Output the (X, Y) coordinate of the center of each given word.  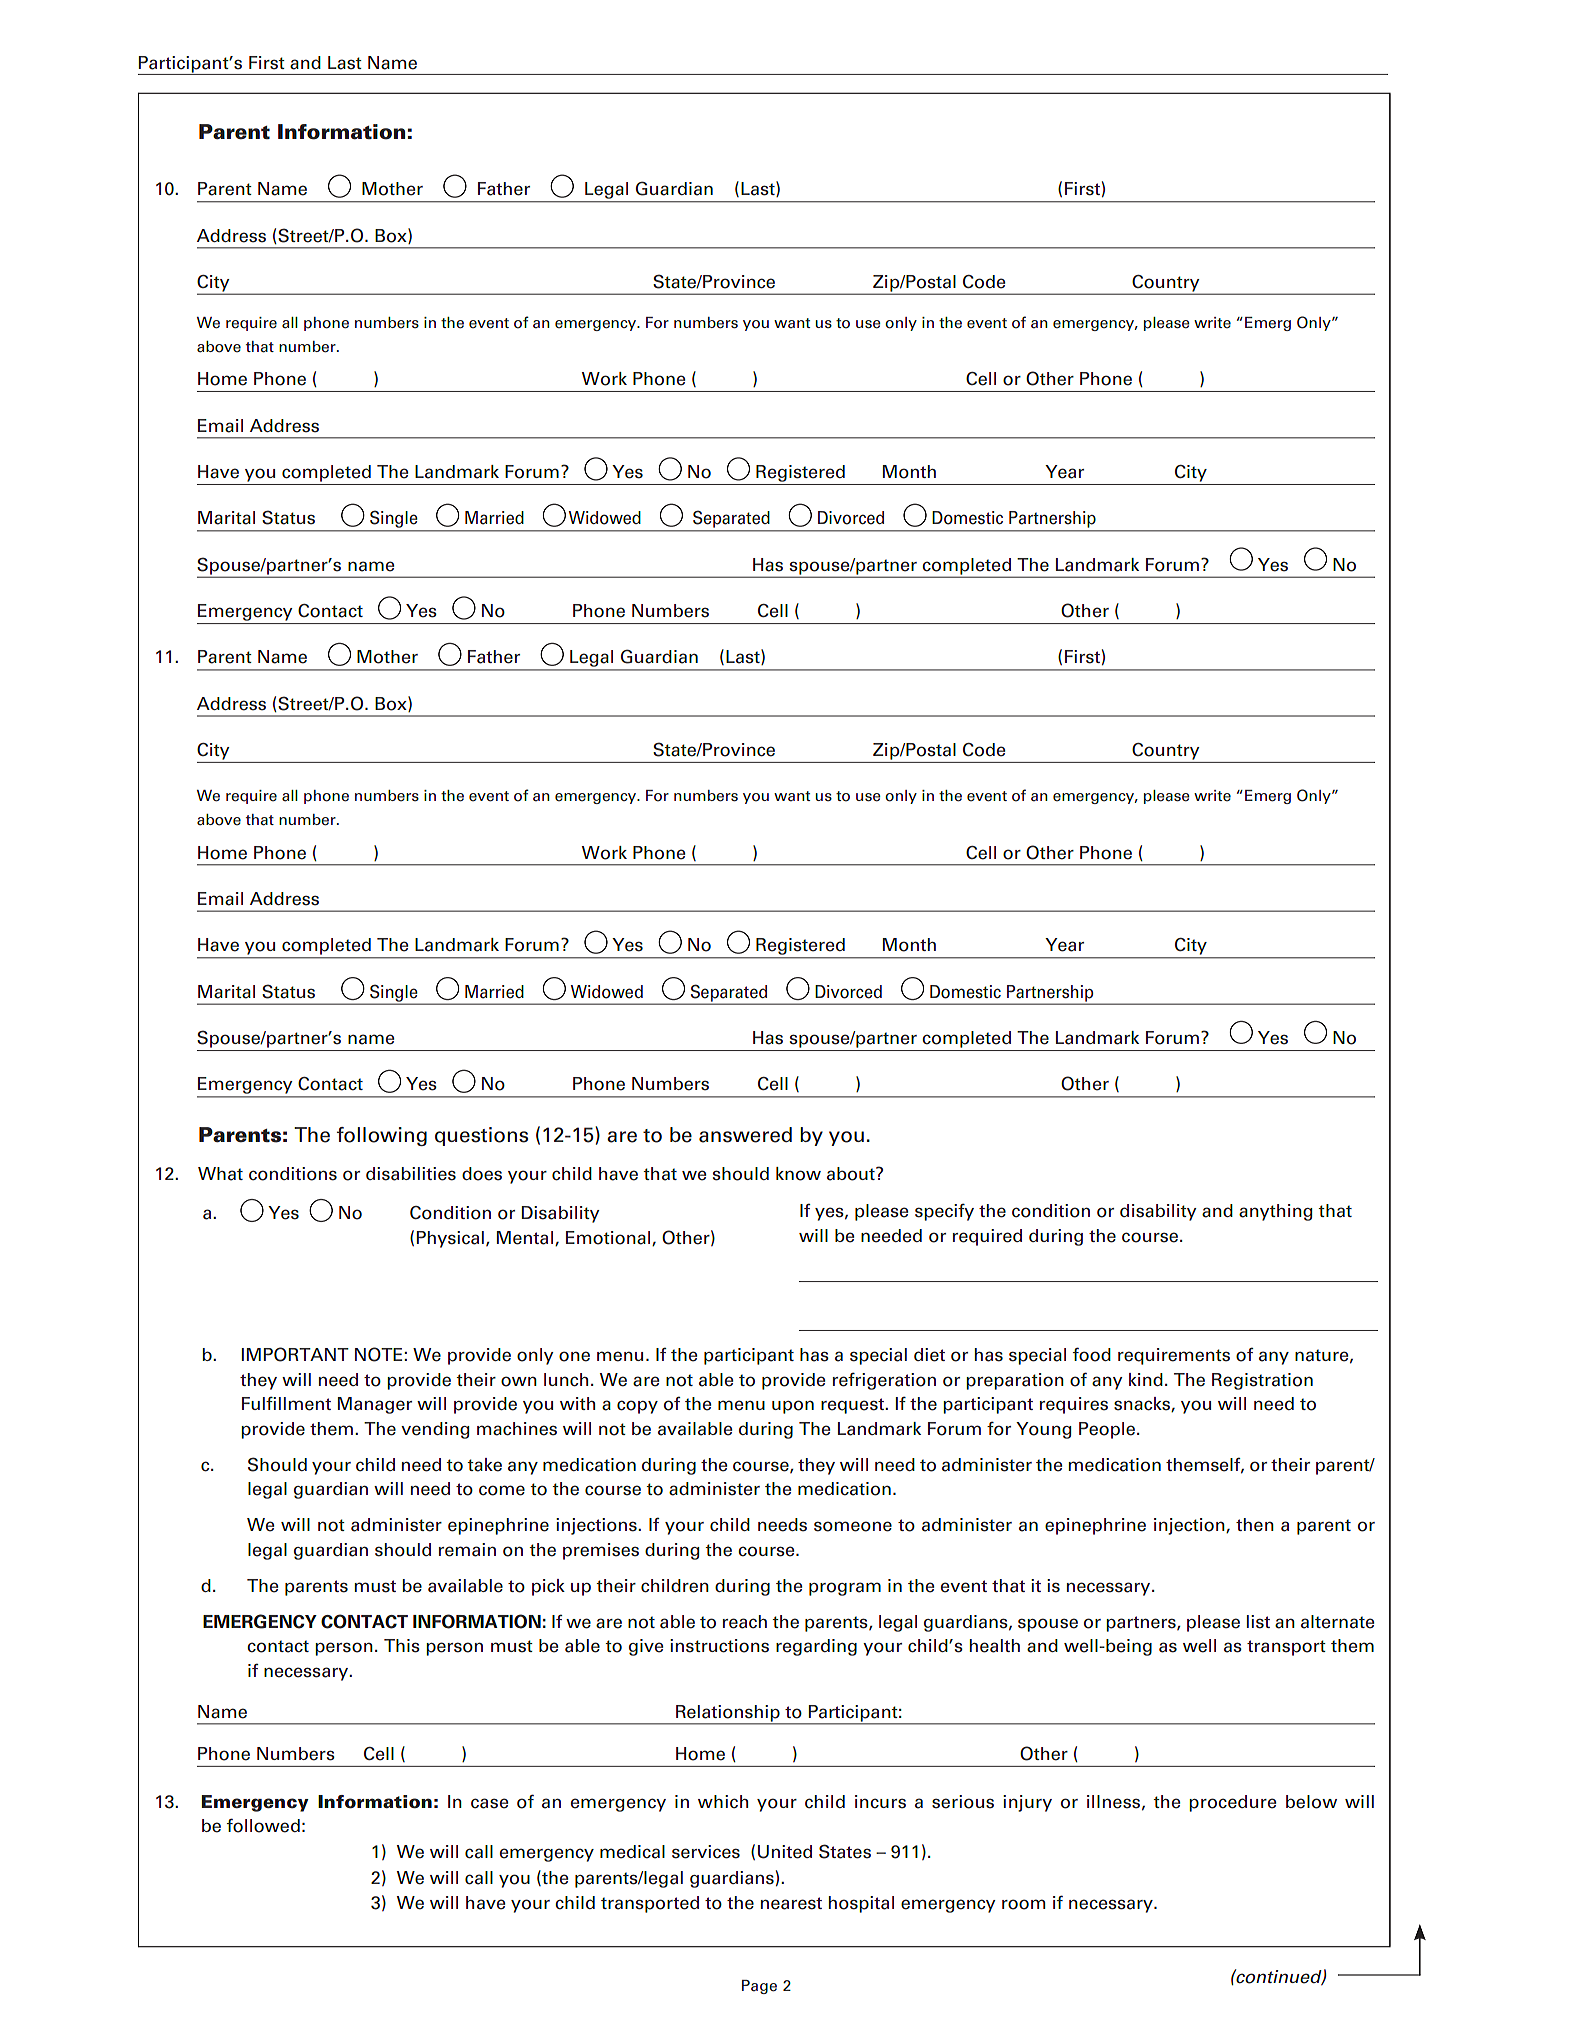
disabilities (411, 1174)
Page (759, 1987)
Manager (375, 1405)
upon (793, 1407)
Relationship (728, 1714)
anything (1276, 1212)
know (798, 1174)
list (1258, 1622)
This (402, 1646)
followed (263, 1825)
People (1108, 1430)
